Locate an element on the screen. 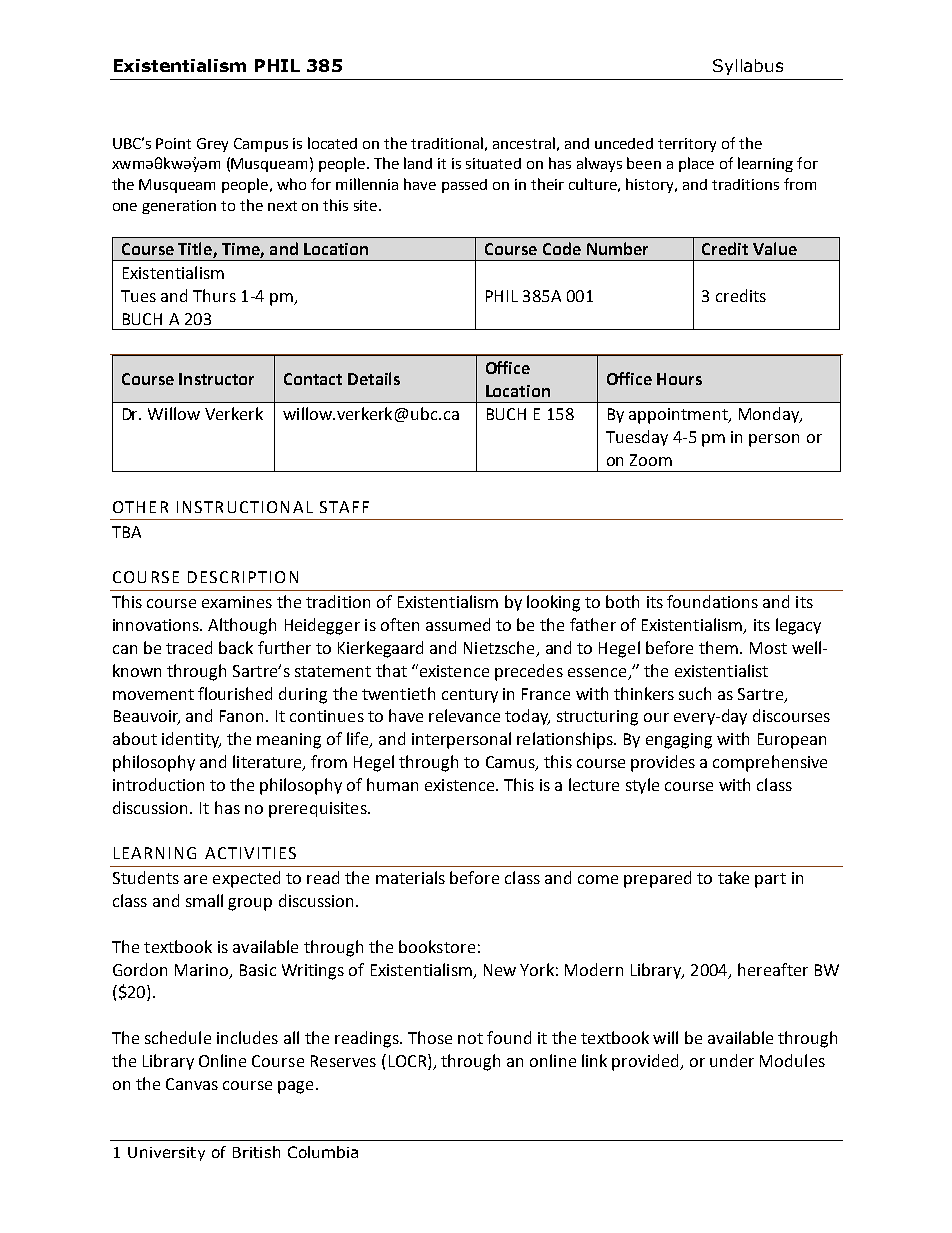 Image resolution: width=952 pixels, height=1233 pixels. take is located at coordinates (733, 877).
